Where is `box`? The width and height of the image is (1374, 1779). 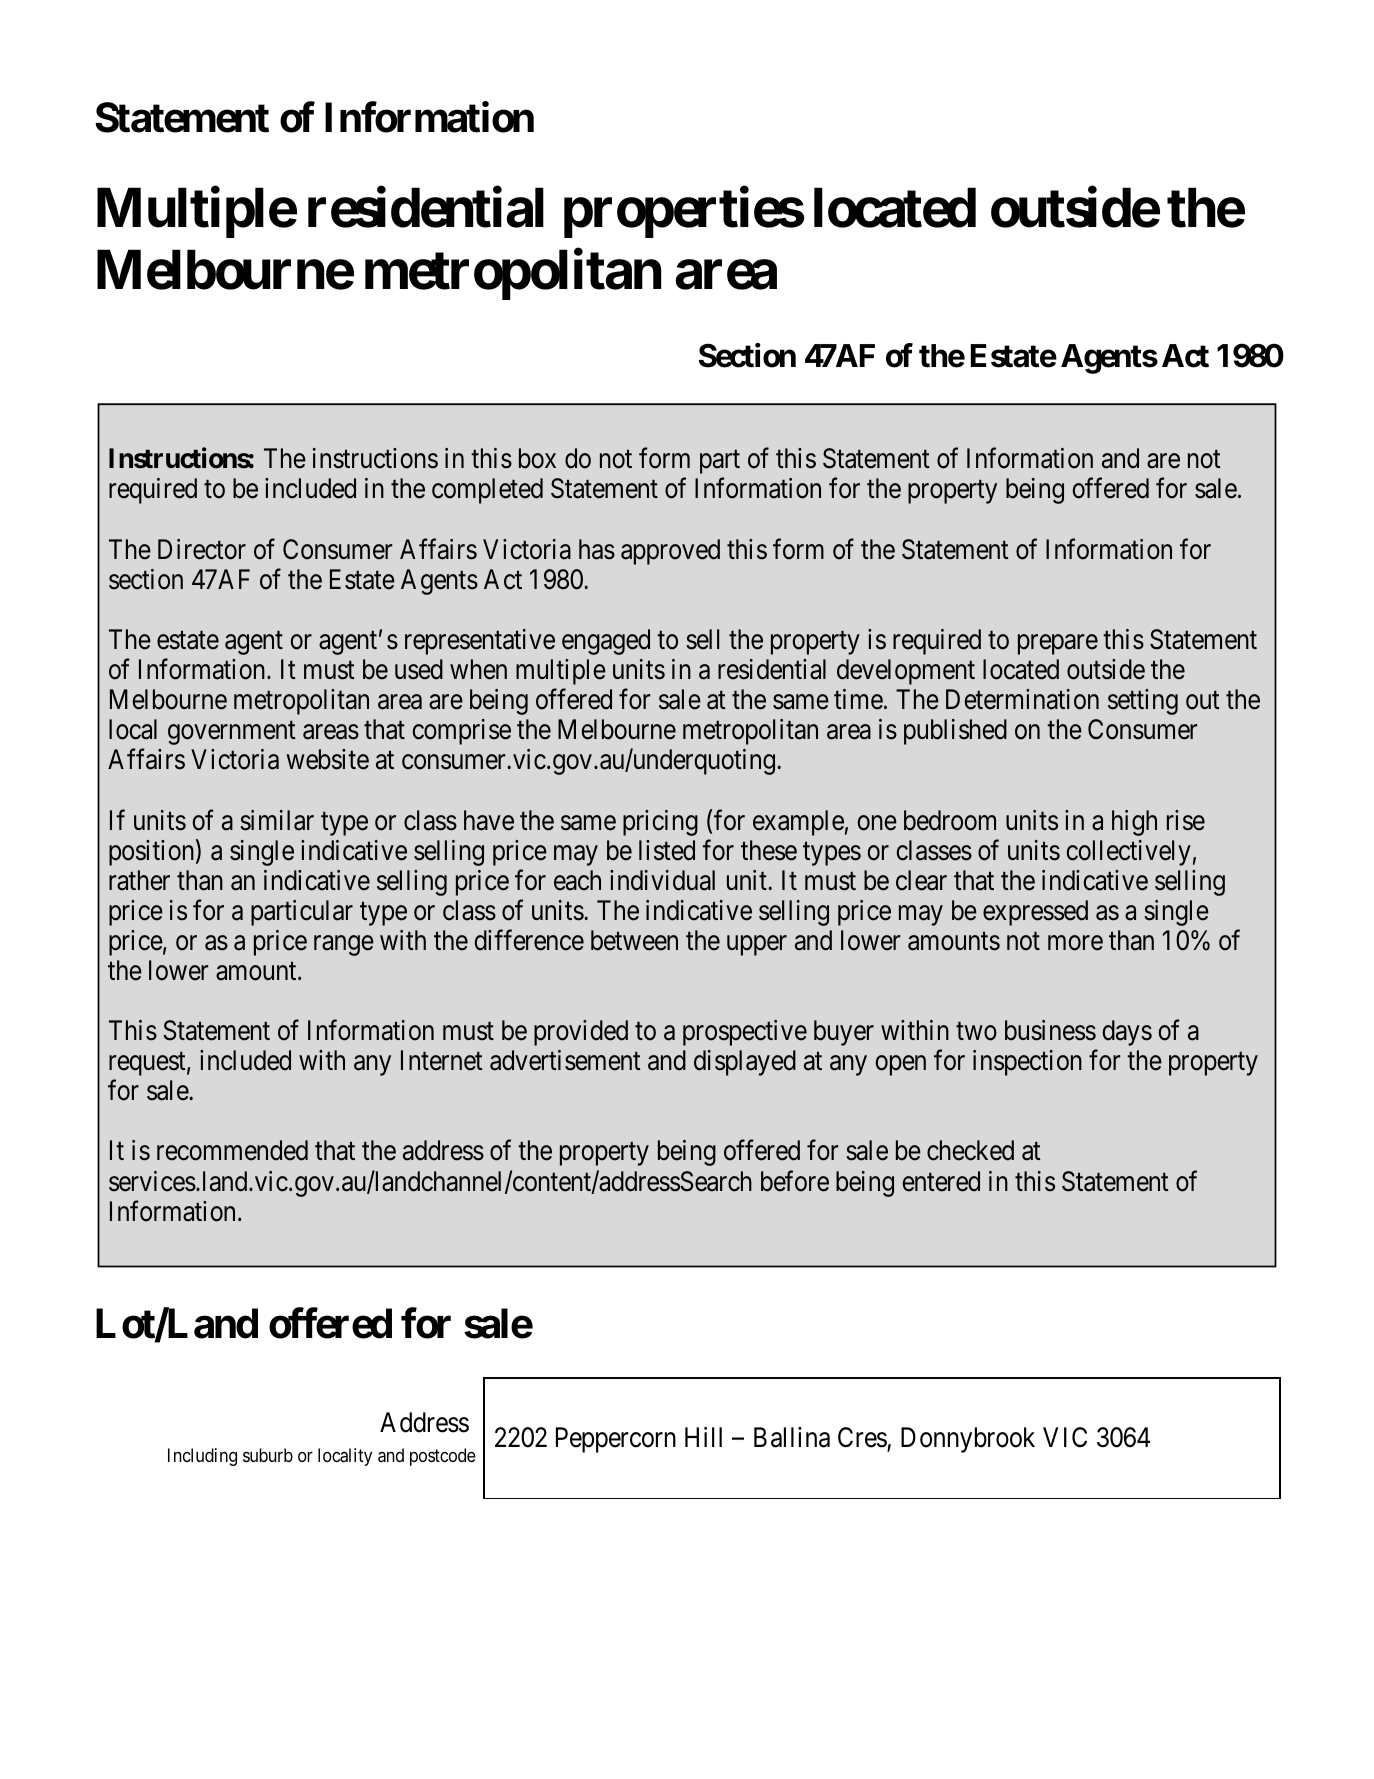 box is located at coordinates (537, 458).
